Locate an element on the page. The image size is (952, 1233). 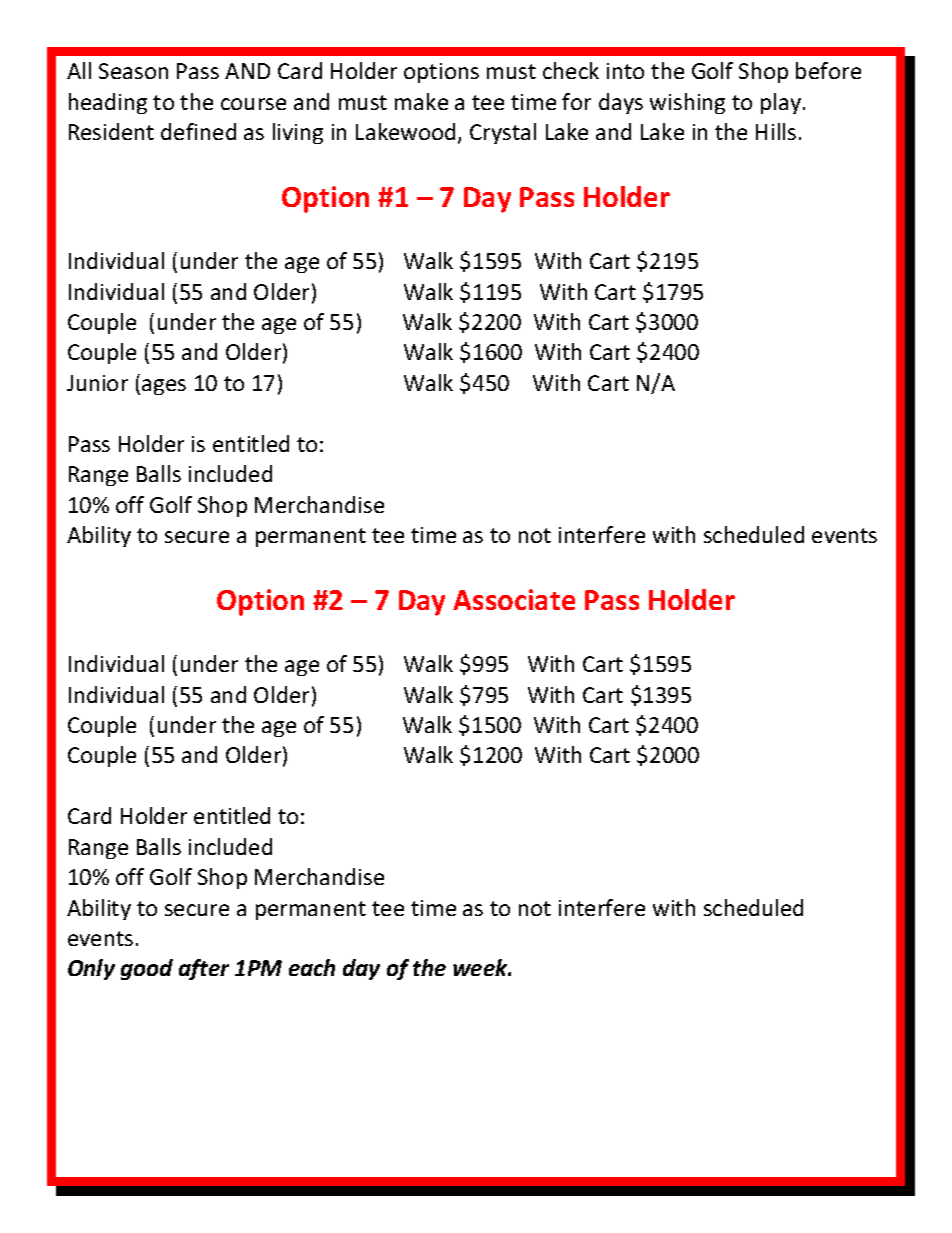
living is located at coordinates (298, 133).
